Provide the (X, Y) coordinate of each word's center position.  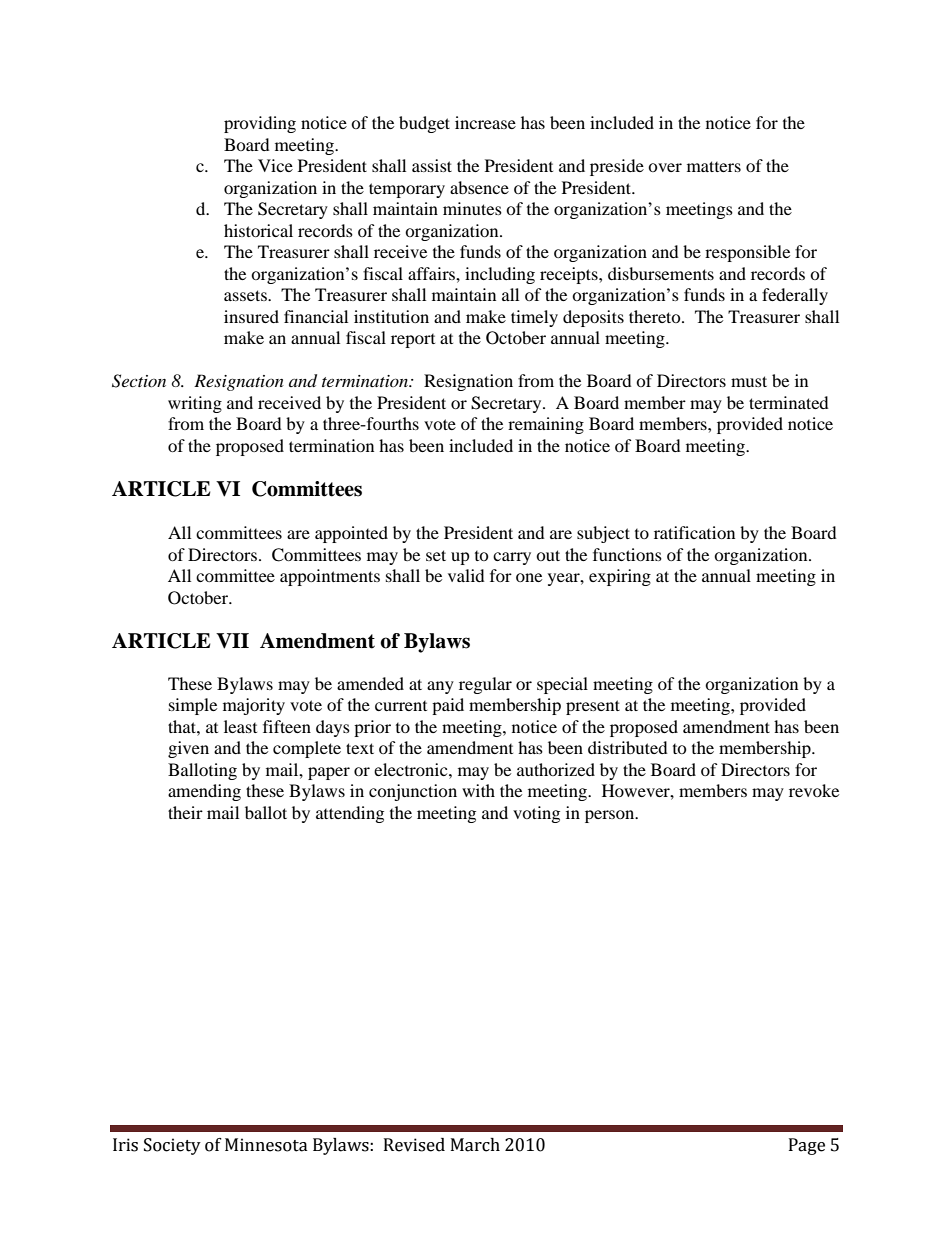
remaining (546, 425)
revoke (814, 790)
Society (172, 1146)
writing (195, 404)
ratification (694, 532)
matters (714, 166)
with (478, 790)
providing (260, 124)
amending (204, 792)
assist (432, 165)
